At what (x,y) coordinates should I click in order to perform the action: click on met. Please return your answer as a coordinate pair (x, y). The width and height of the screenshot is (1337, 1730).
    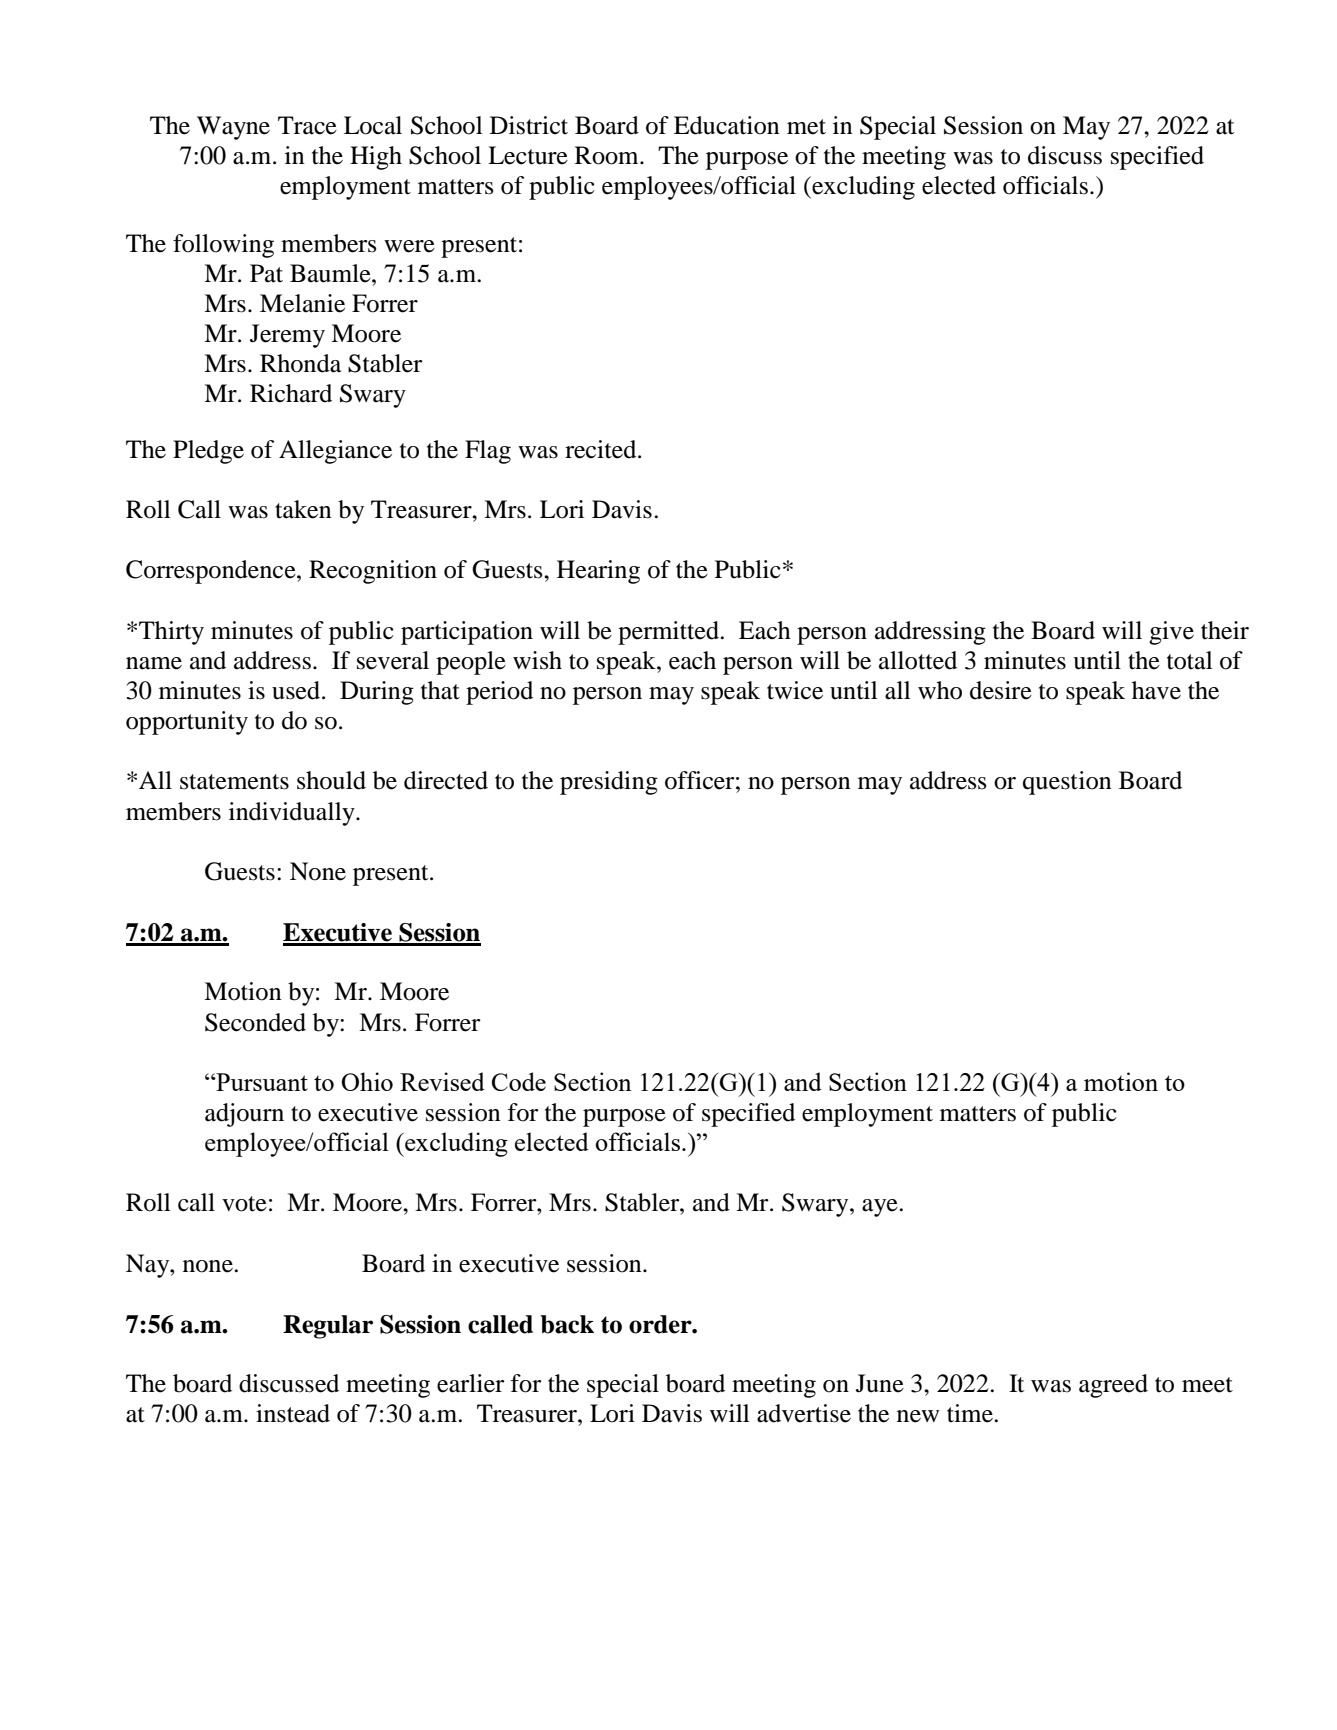
    Looking at the image, I should click on (806, 127).
